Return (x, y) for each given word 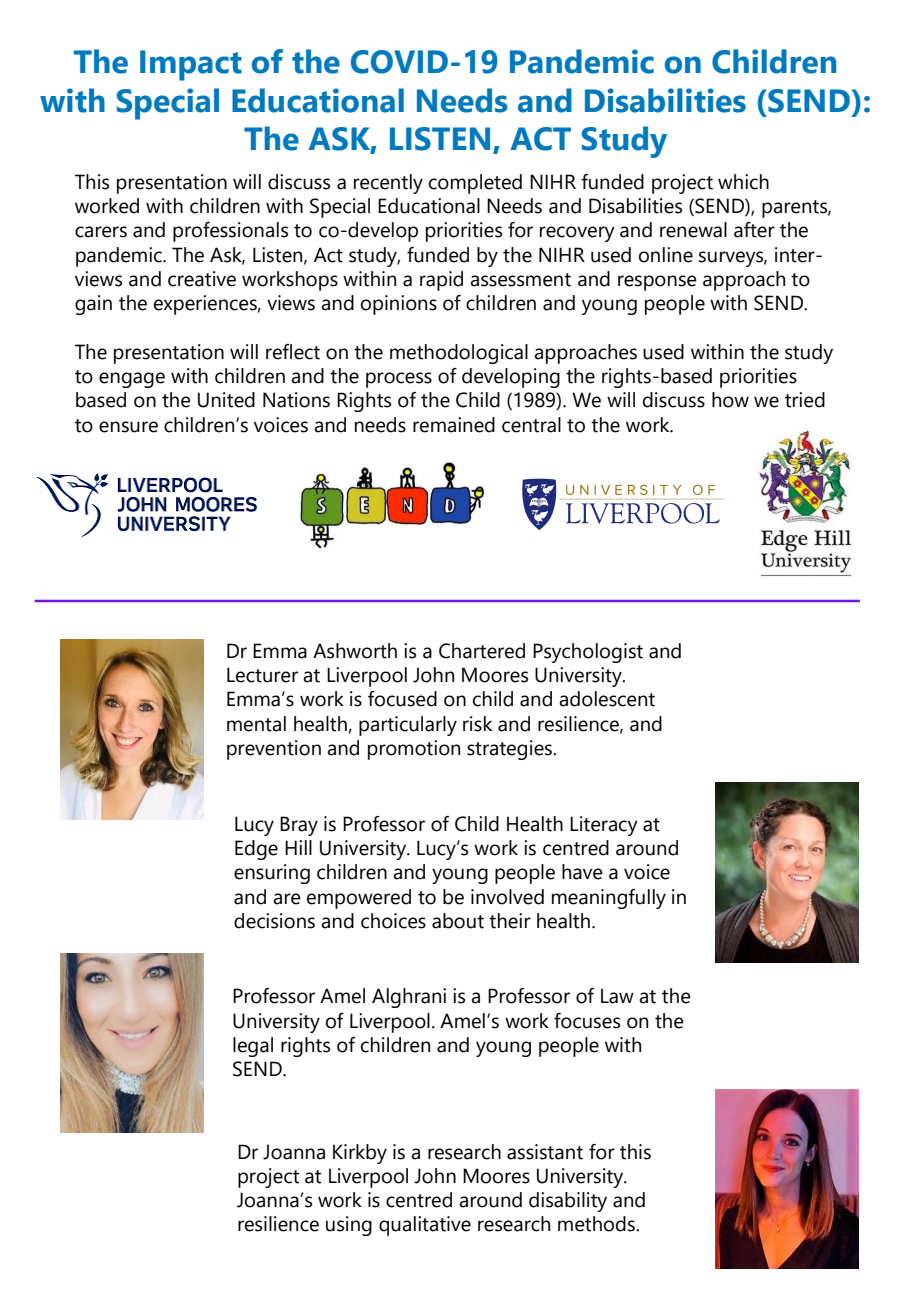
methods (597, 1224)
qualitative (425, 1226)
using (349, 1226)
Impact (191, 65)
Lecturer (262, 675)
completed (475, 184)
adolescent (607, 699)
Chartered (482, 651)
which (743, 182)
